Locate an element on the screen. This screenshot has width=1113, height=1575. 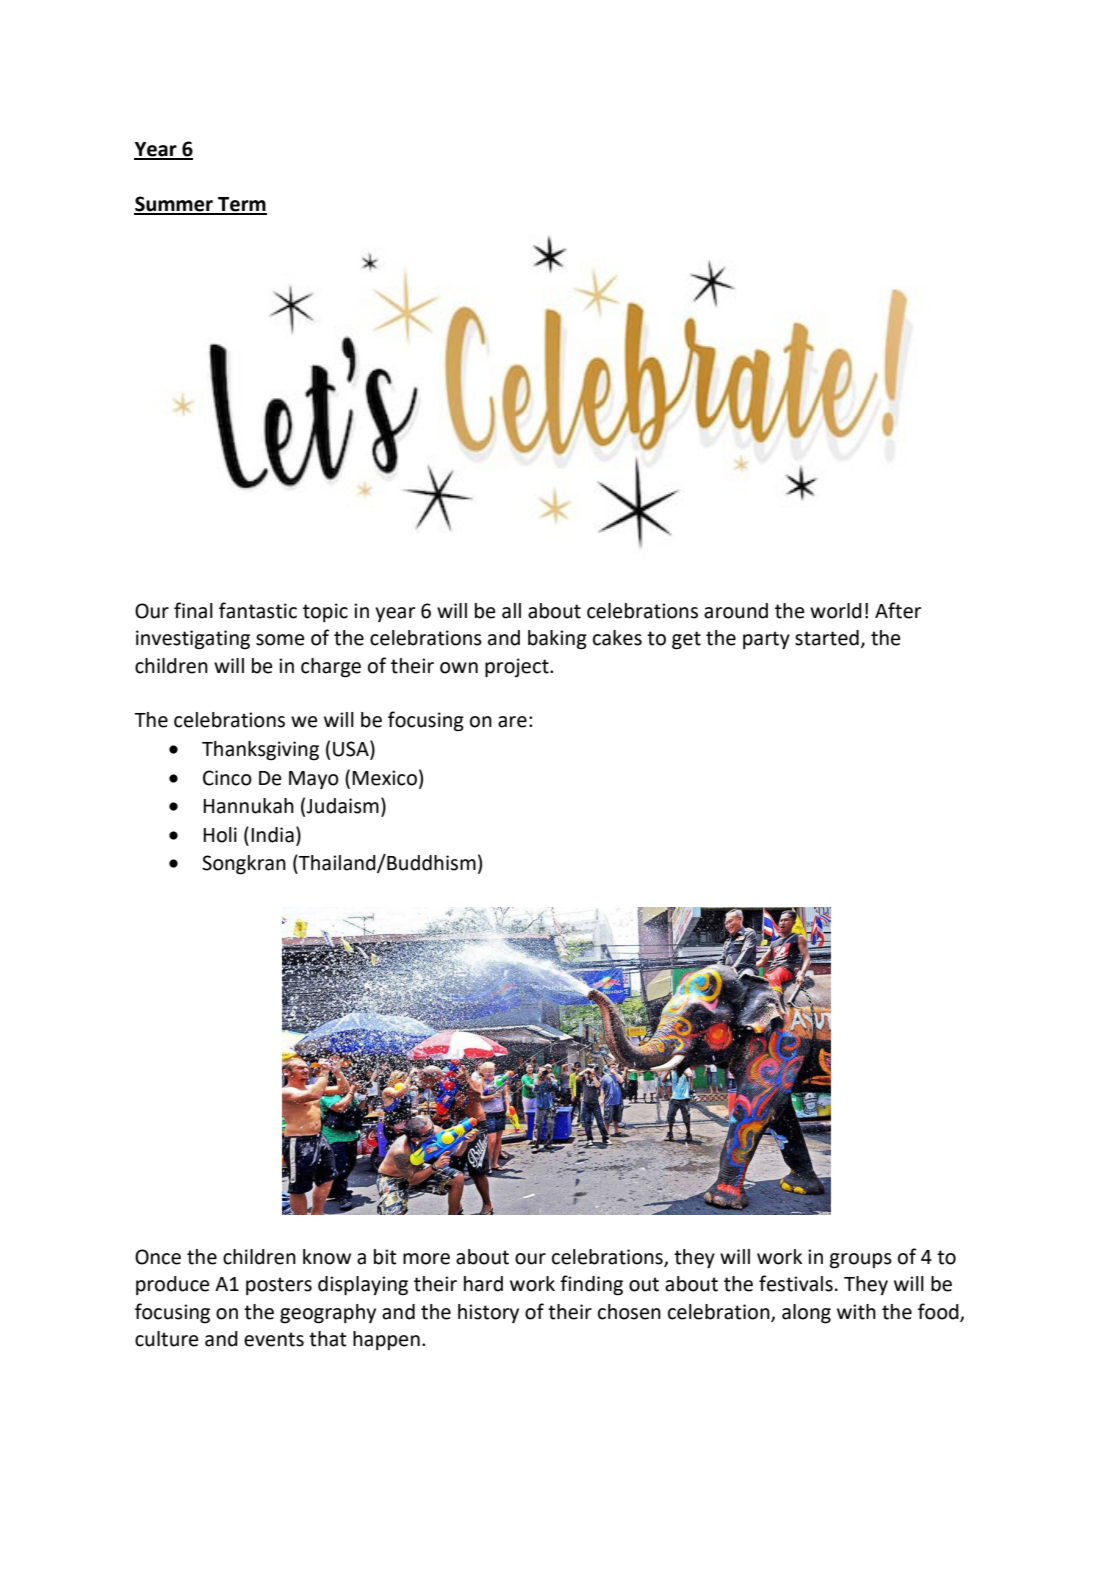
Hannukah is located at coordinates (248, 806).
